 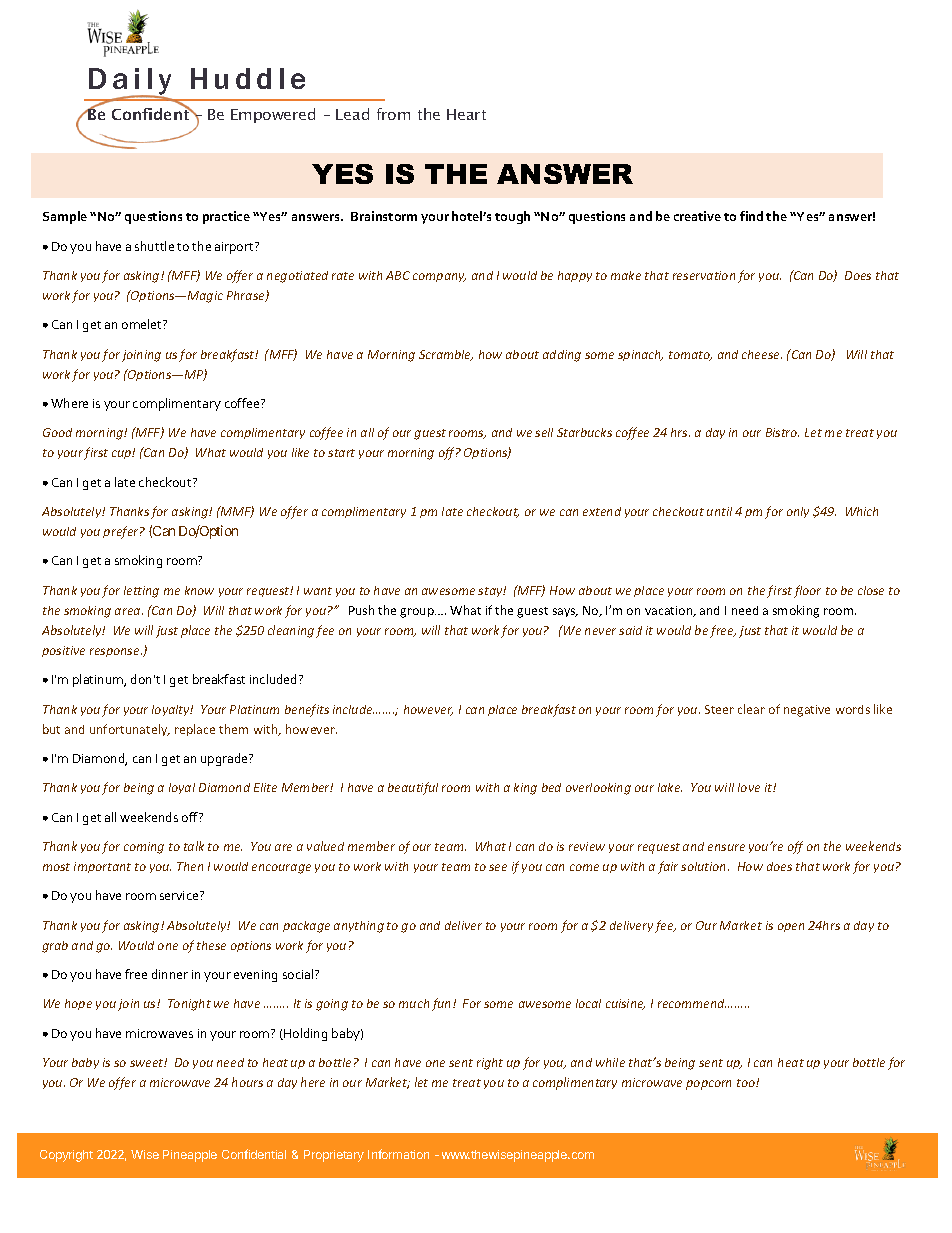 What do you see at coordinates (398, 1154) in the image?
I see `Information` at bounding box center [398, 1154].
